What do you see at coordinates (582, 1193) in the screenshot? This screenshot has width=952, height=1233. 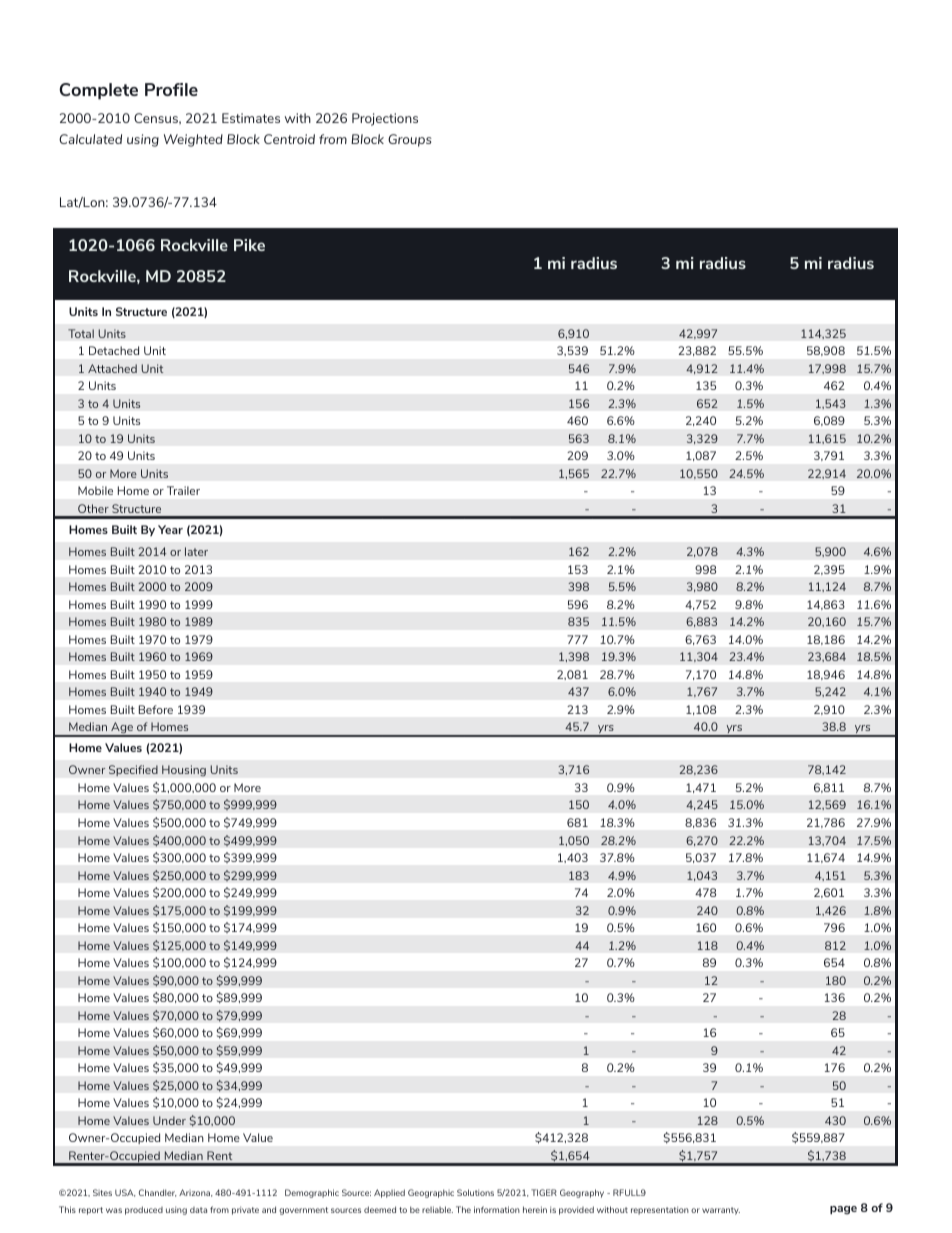 I see `Geography` at bounding box center [582, 1193].
